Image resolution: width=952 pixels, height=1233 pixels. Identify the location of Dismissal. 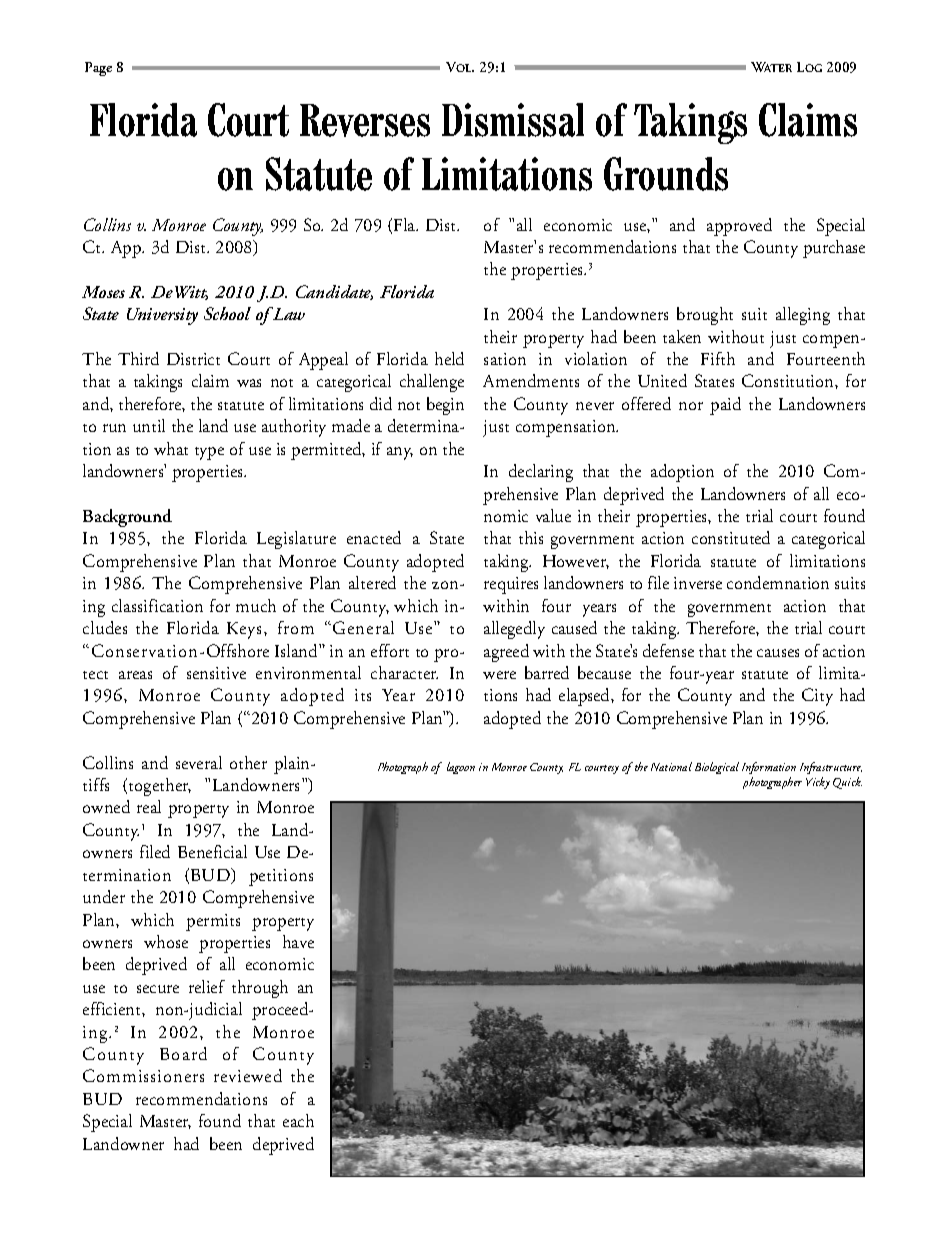
(513, 120).
